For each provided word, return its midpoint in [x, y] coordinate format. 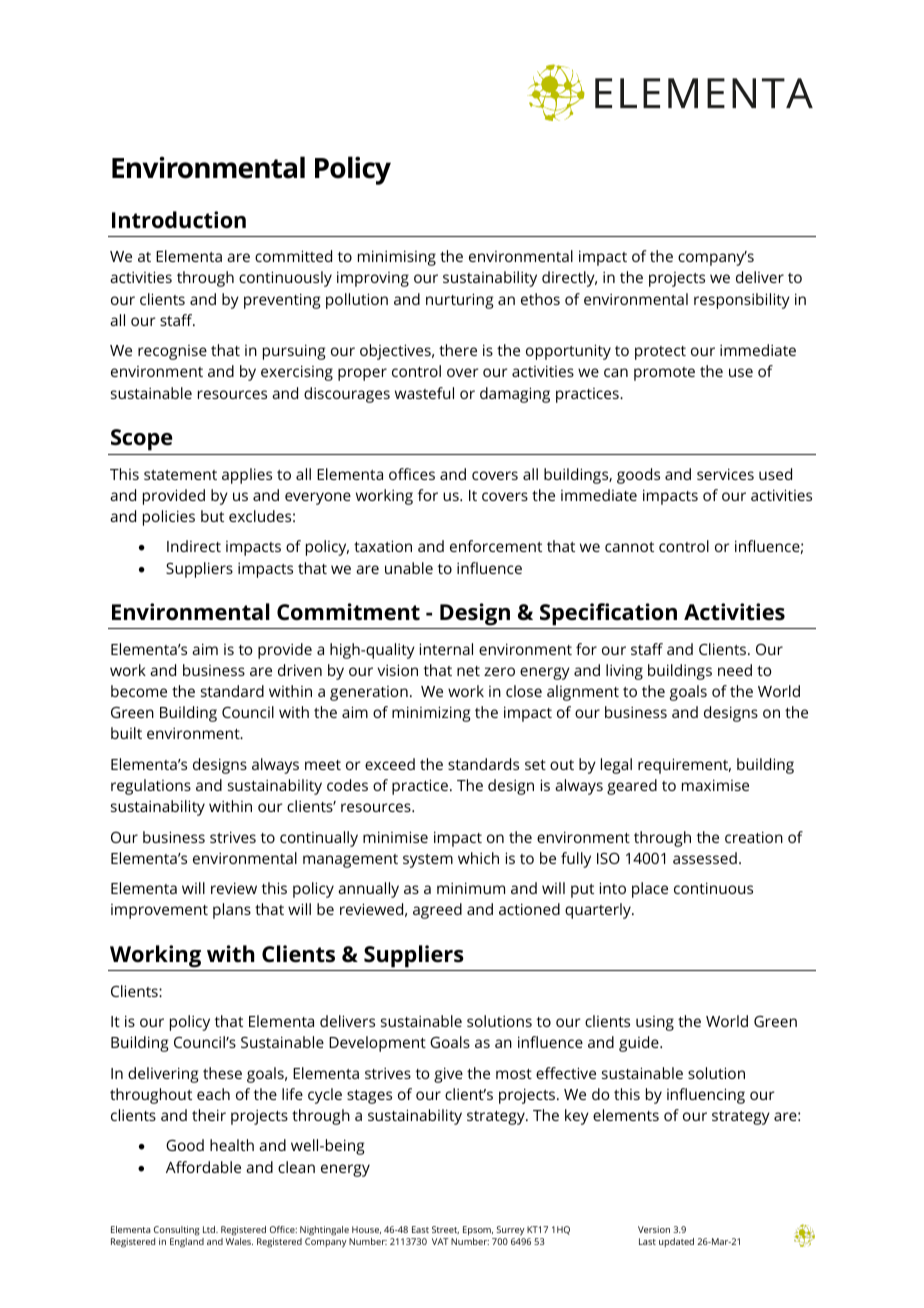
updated [676, 1242]
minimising [397, 258]
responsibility [742, 301]
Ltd [210, 1229]
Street [445, 1230]
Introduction [179, 220]
